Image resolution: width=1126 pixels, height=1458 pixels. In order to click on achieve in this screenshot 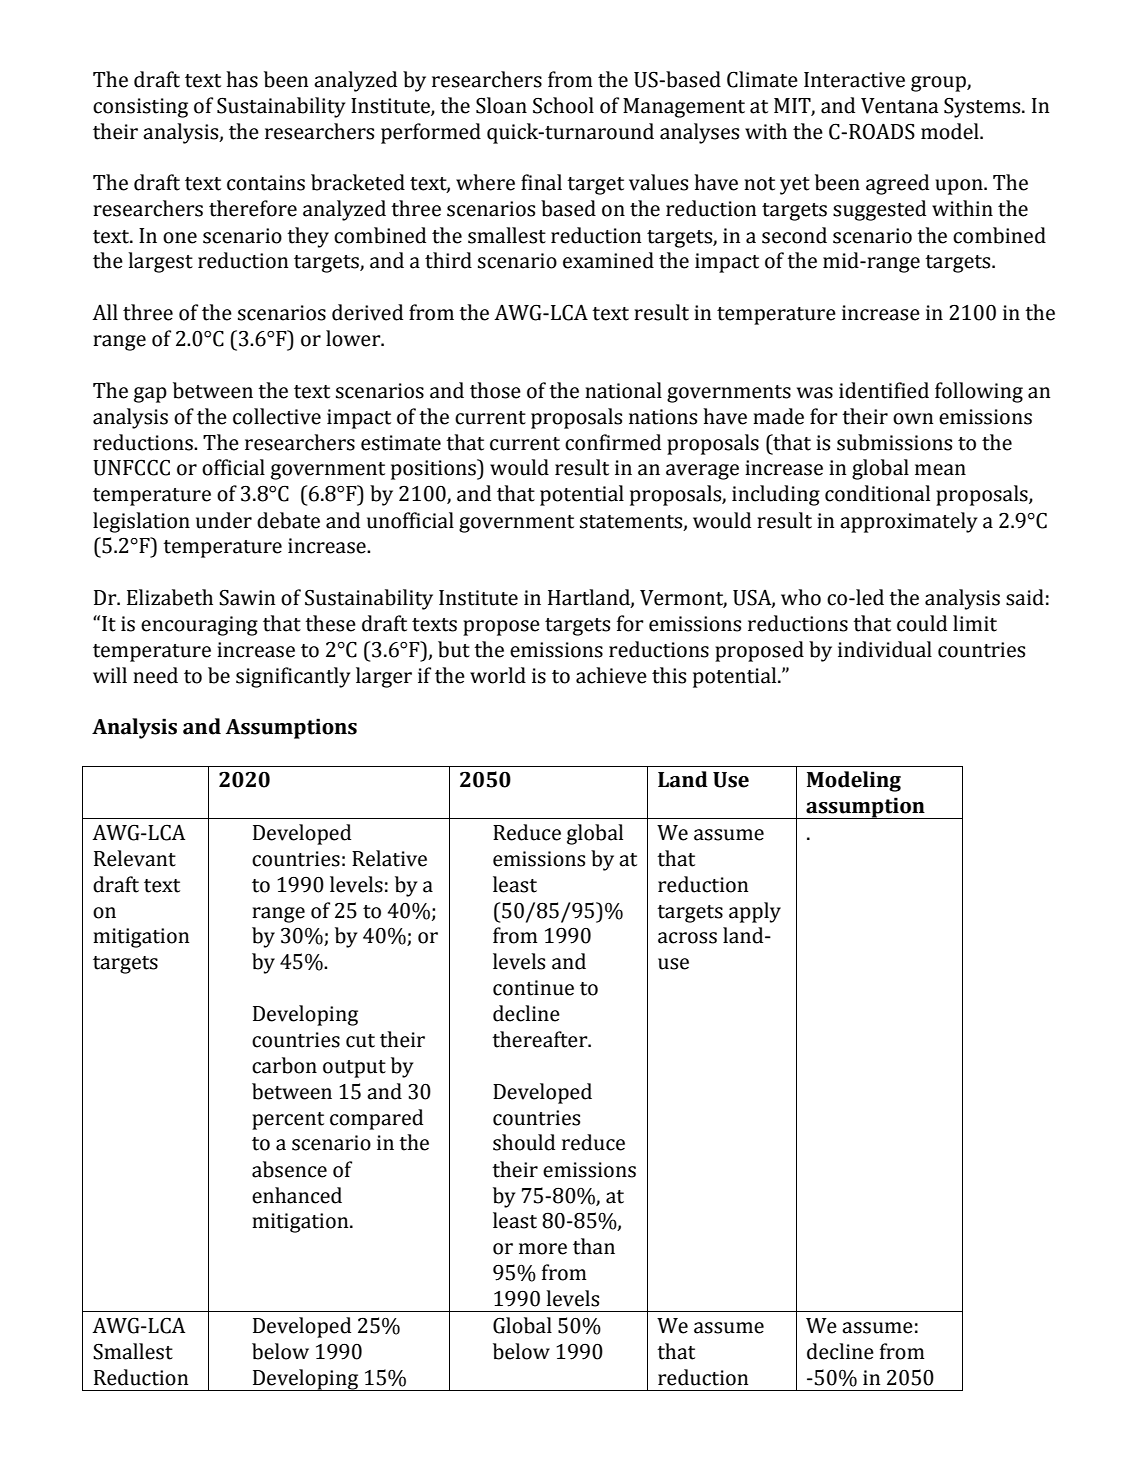, I will do `click(611, 675)`.
